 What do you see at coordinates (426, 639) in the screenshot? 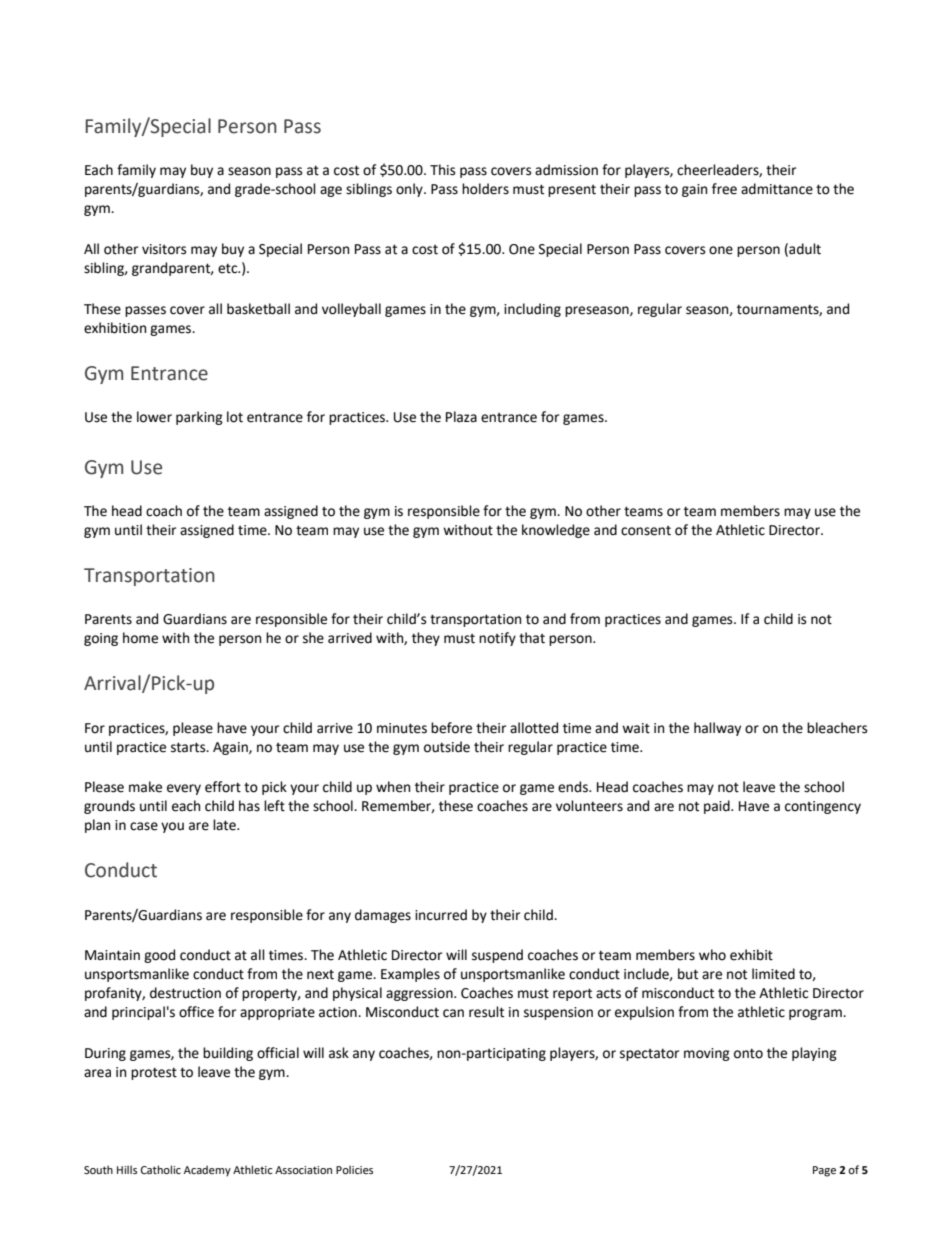
I see `they` at bounding box center [426, 639].
